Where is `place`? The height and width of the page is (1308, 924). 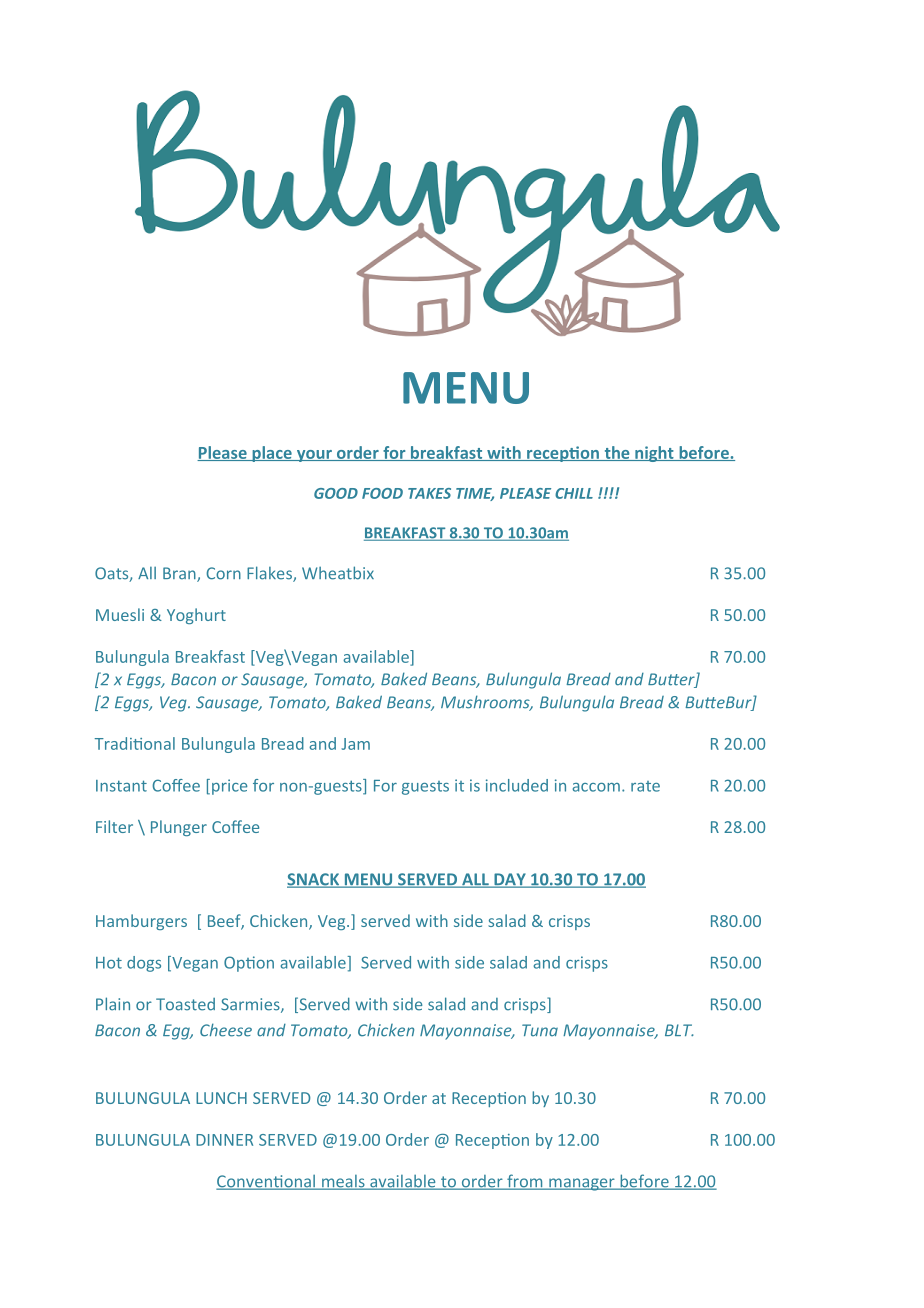
place is located at coordinates (272, 454).
